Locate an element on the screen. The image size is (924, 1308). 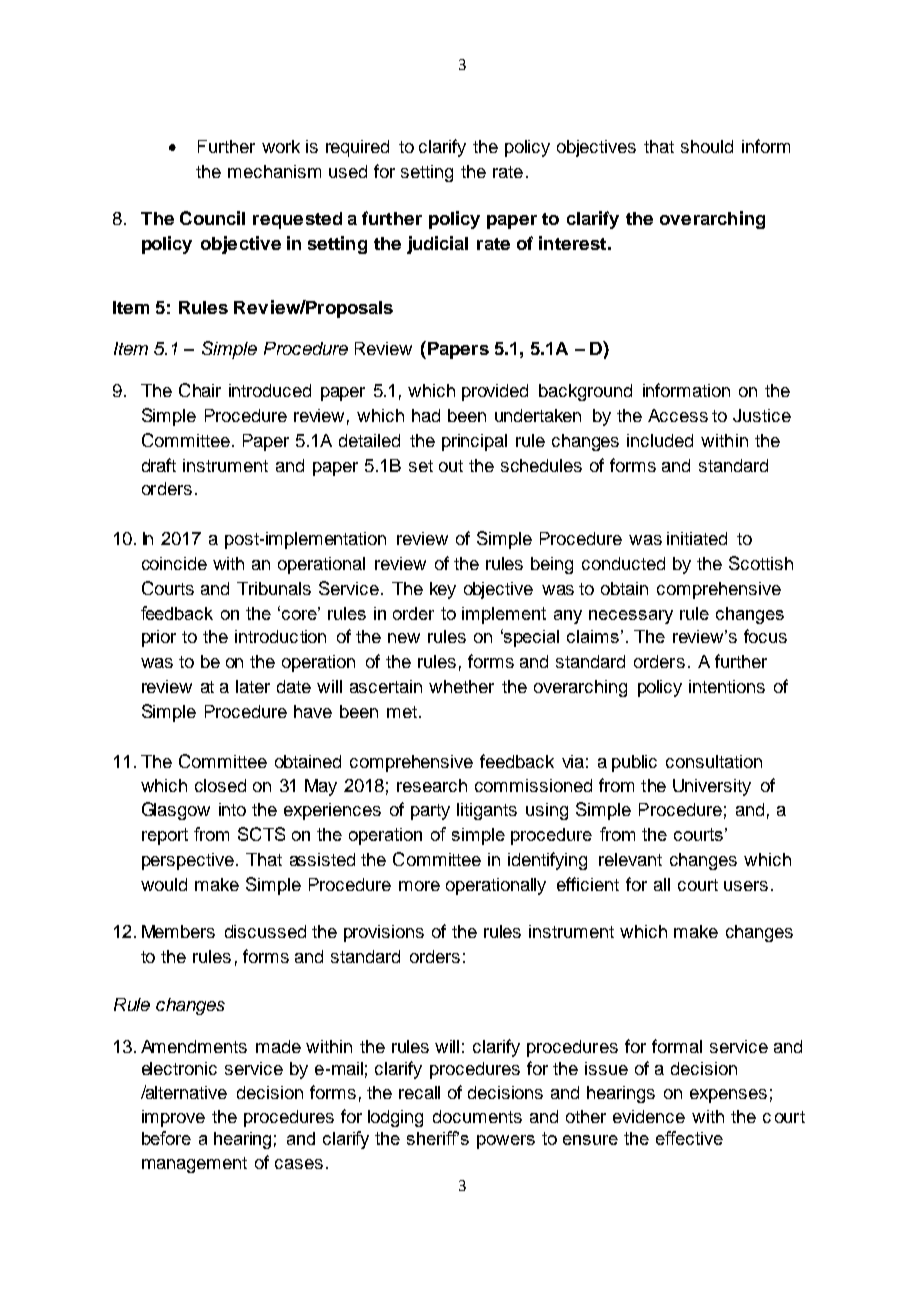
later is located at coordinates (253, 686).
